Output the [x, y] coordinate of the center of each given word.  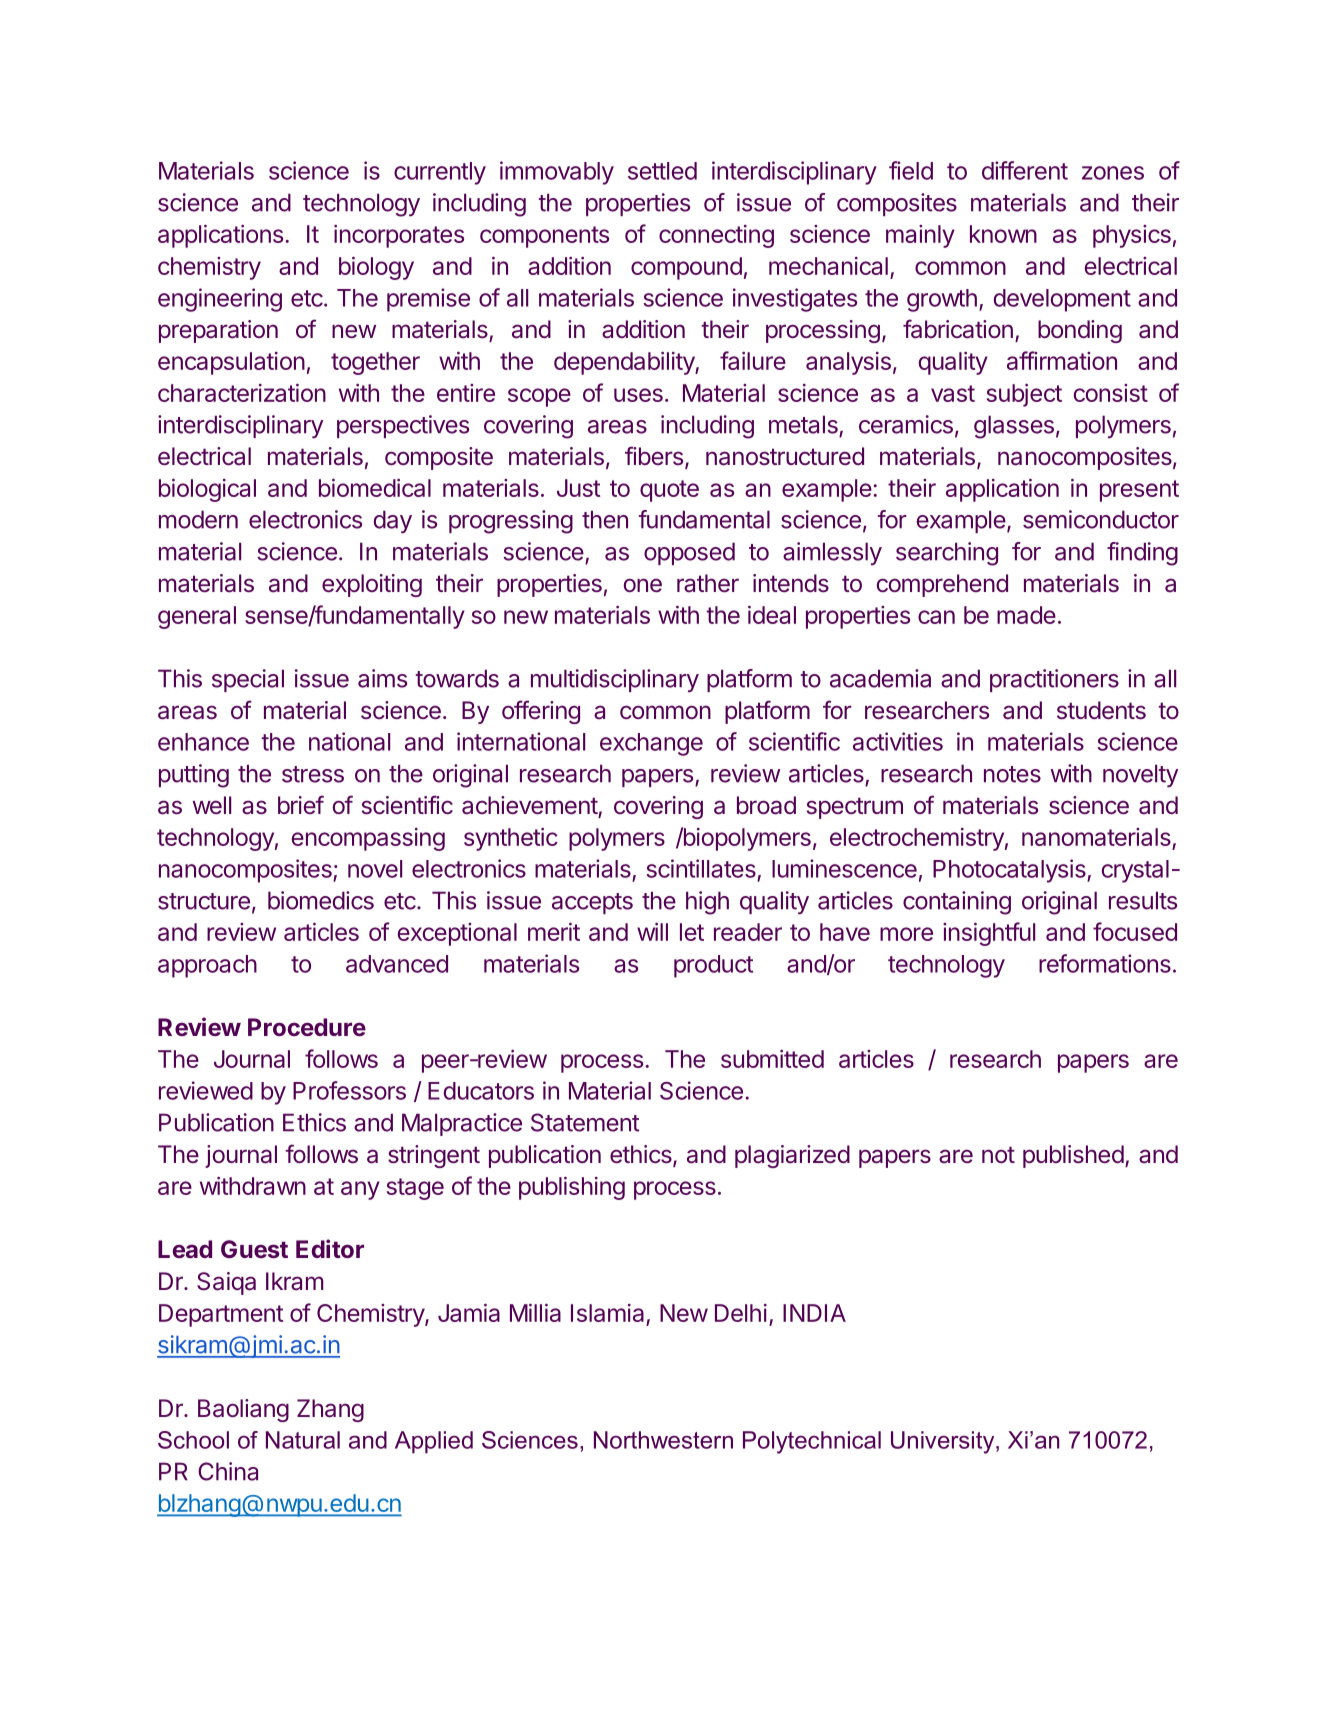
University [944, 1442]
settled [662, 171]
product [713, 966]
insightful [989, 934]
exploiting [372, 585]
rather [708, 583]
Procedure [307, 1027]
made [1026, 615]
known [1003, 234]
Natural [303, 1440]
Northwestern [663, 1440]
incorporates [399, 236]
